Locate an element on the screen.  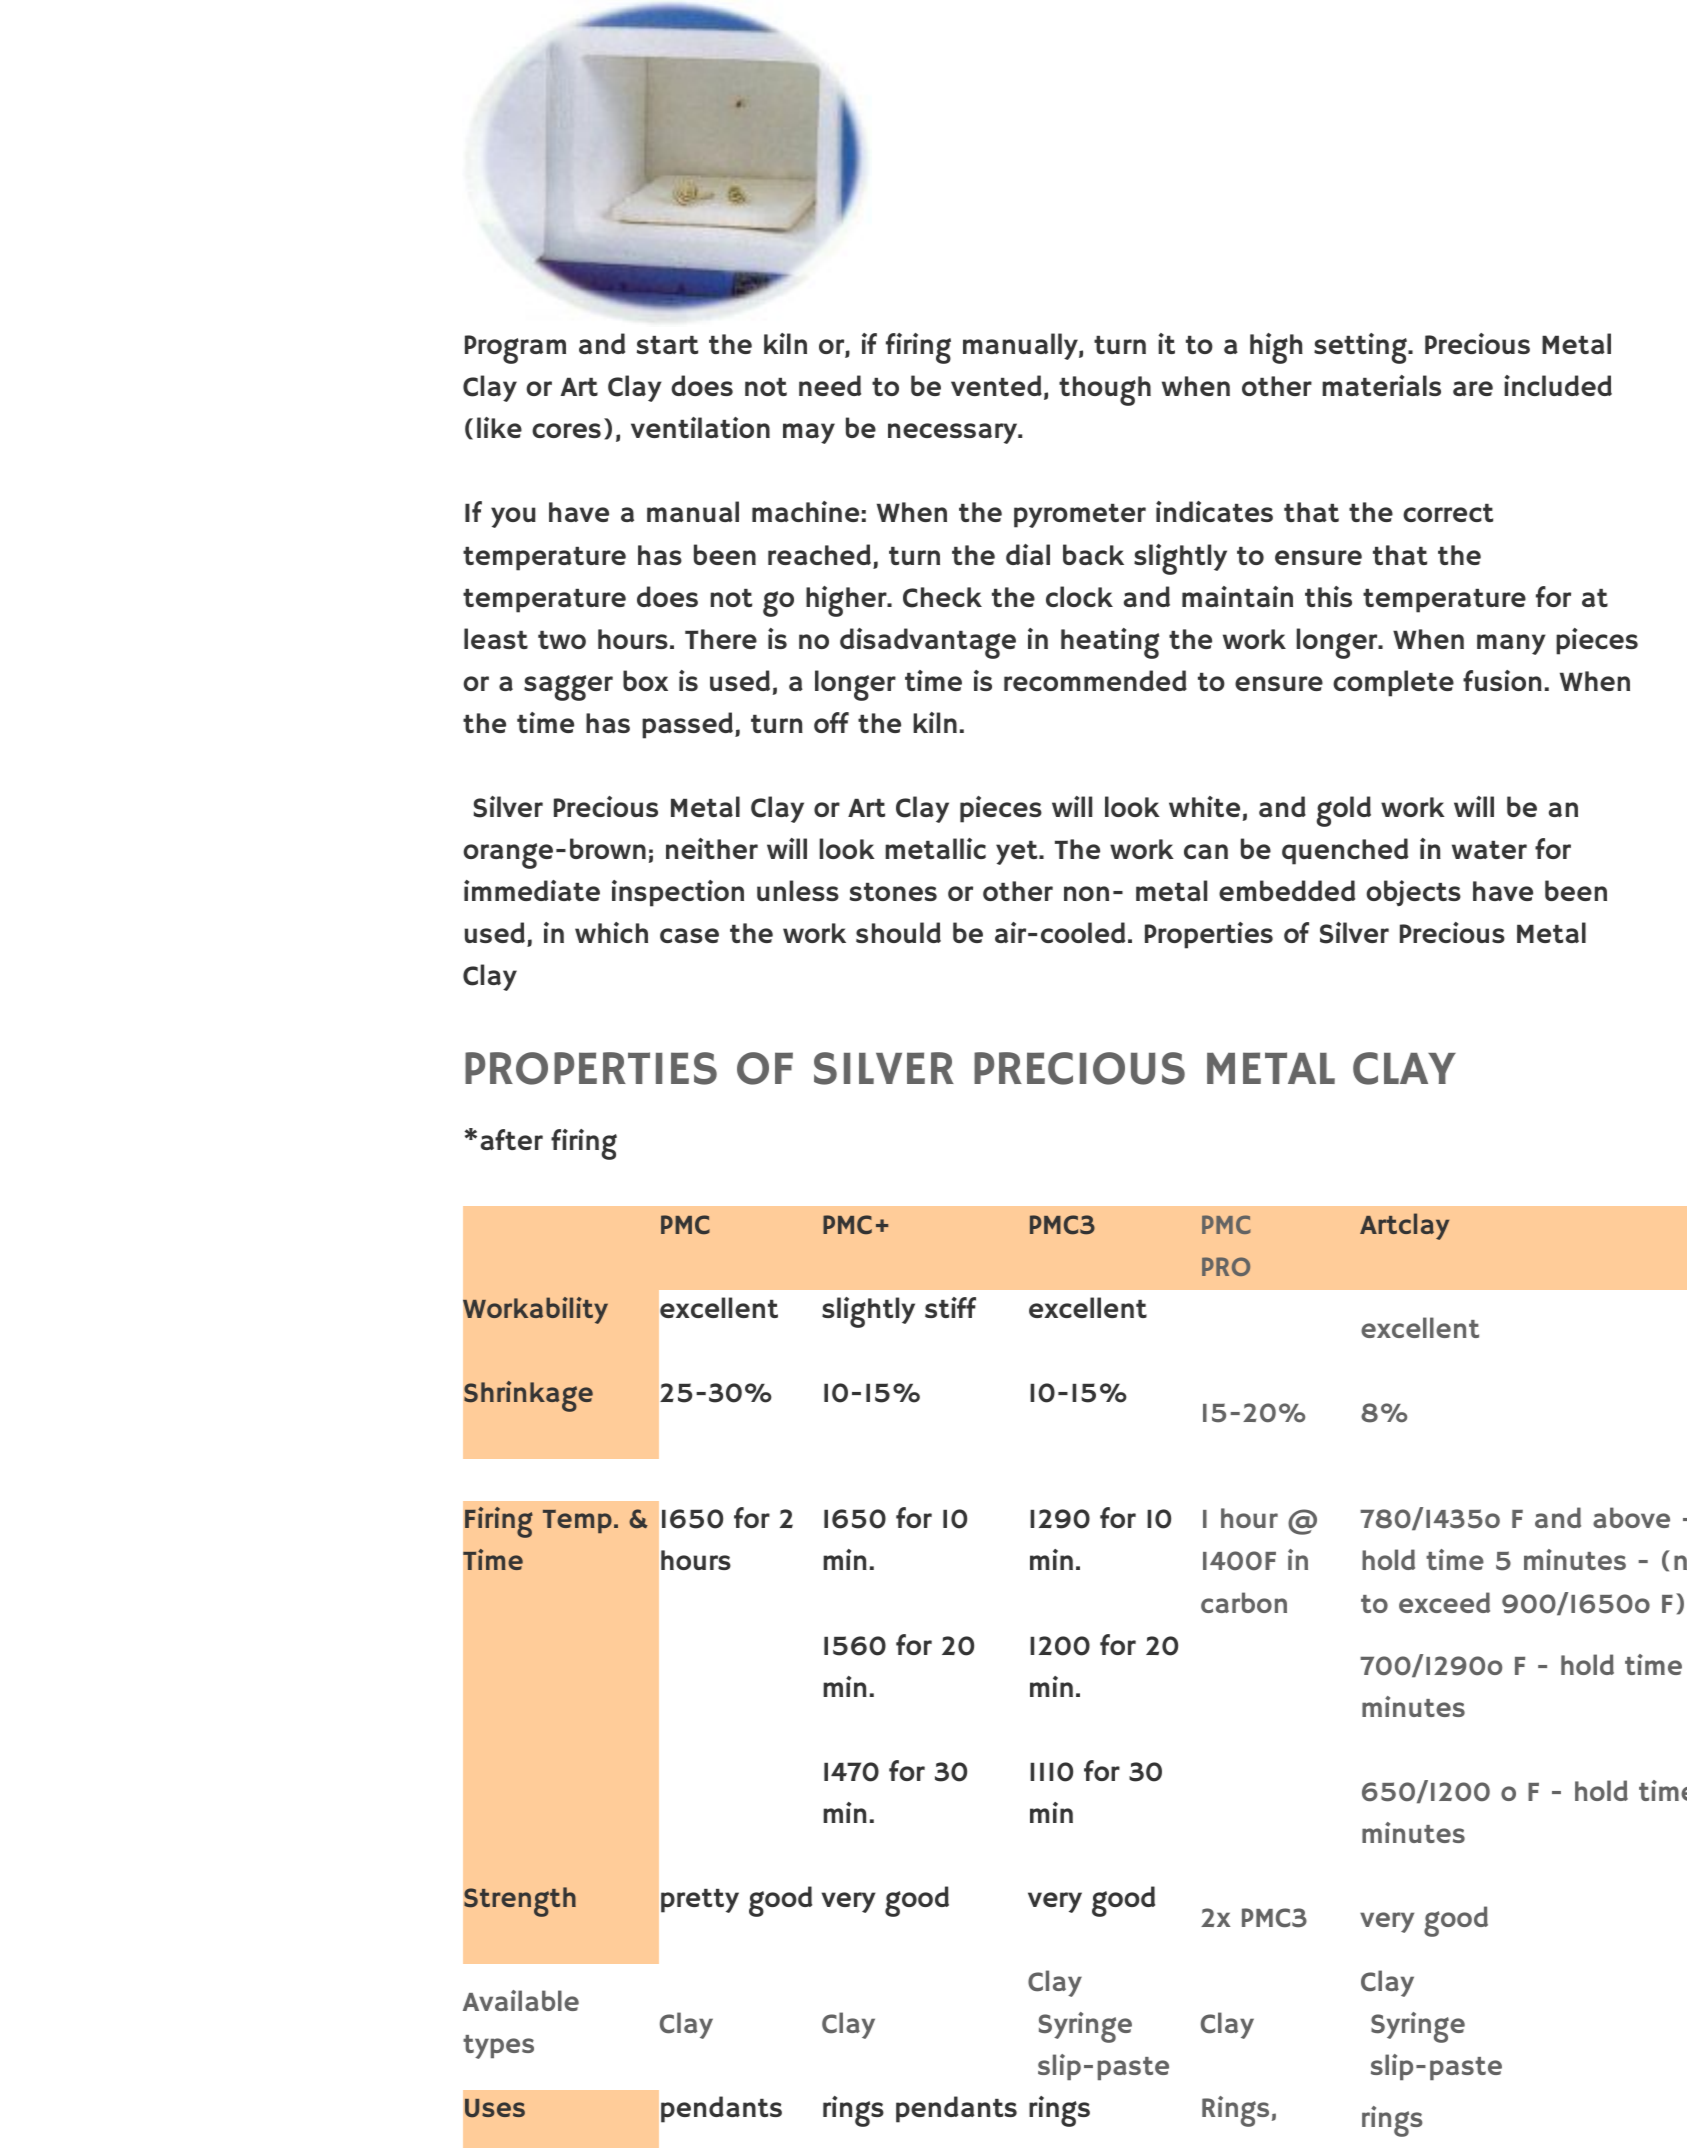
exceed is located at coordinates (1444, 1602).
